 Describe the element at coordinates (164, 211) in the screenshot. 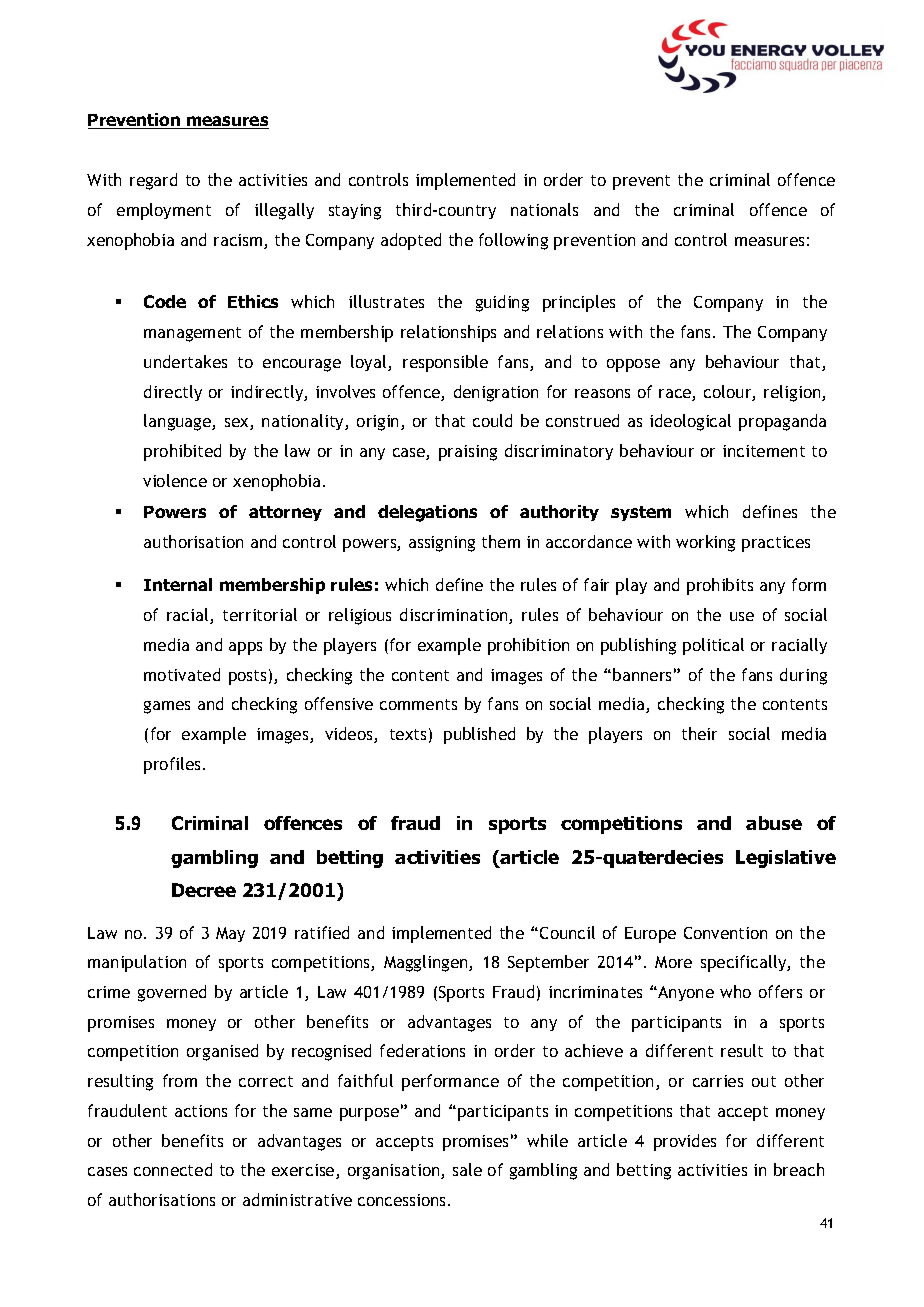

I see `employment` at that location.
